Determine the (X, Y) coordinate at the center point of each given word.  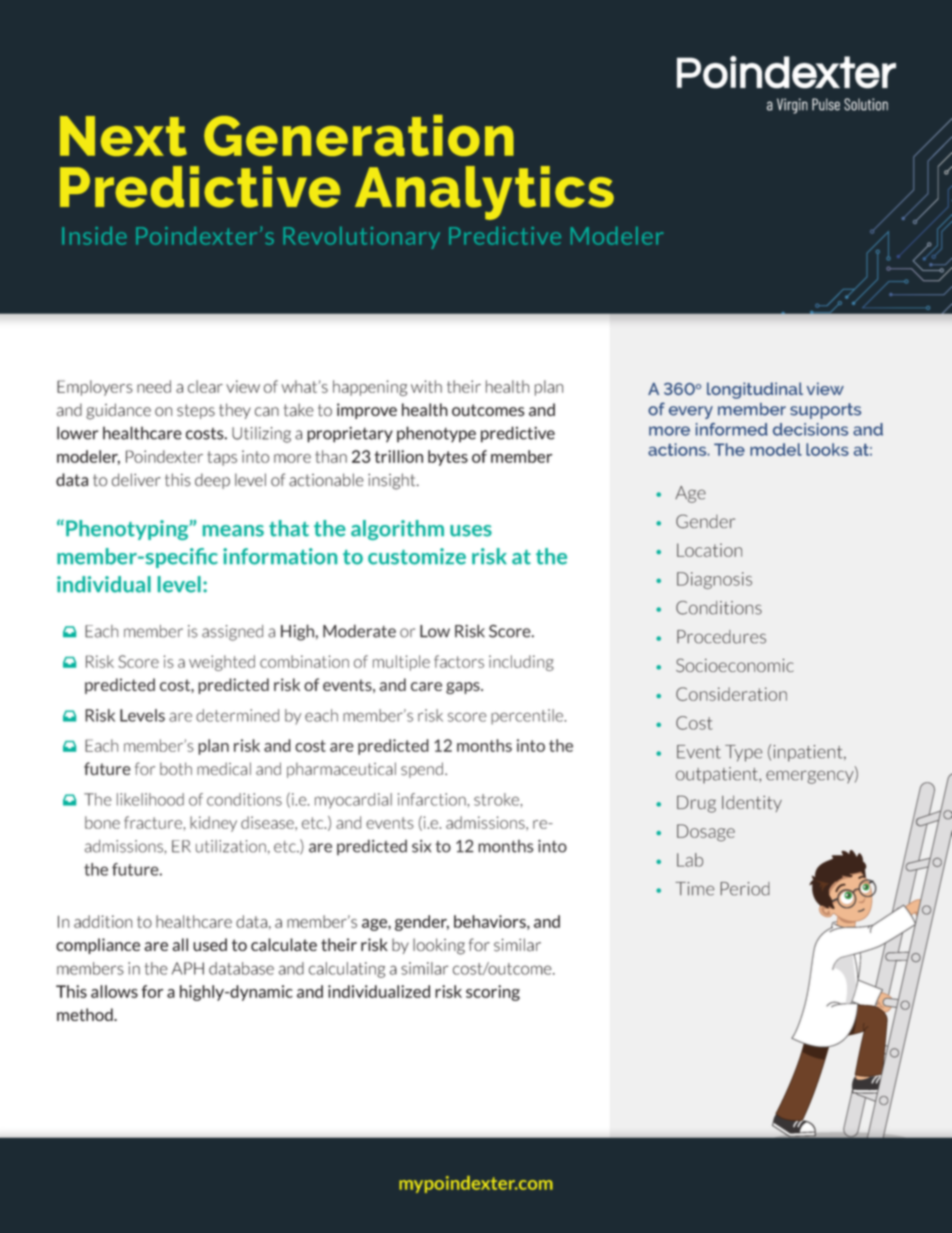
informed (732, 429)
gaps (464, 688)
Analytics (484, 193)
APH (188, 968)
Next (123, 136)
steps (196, 411)
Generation (359, 135)
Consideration (731, 694)
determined (237, 715)
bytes (448, 458)
